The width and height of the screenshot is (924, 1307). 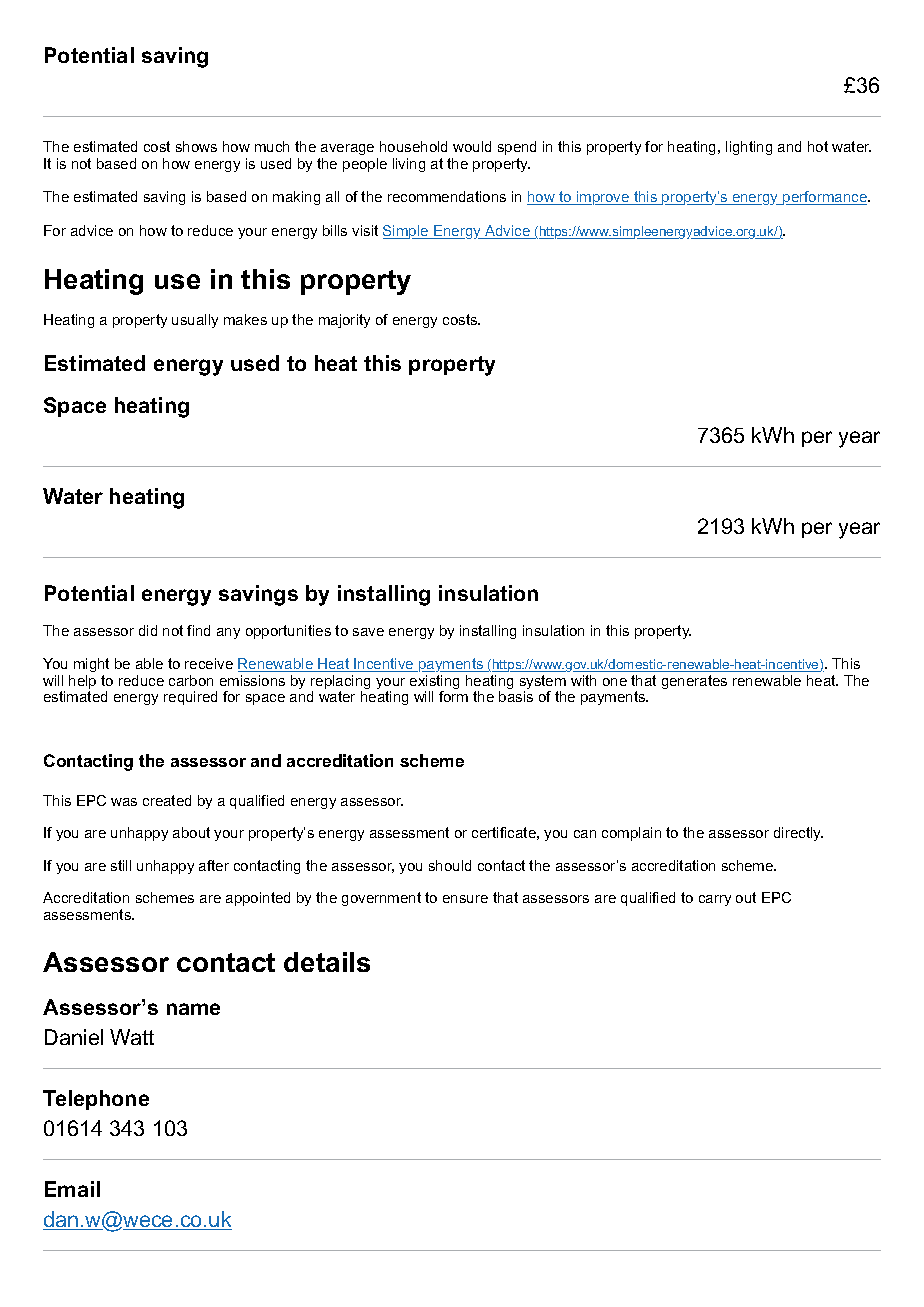 What do you see at coordinates (72, 1189) in the screenshot?
I see `Email` at bounding box center [72, 1189].
